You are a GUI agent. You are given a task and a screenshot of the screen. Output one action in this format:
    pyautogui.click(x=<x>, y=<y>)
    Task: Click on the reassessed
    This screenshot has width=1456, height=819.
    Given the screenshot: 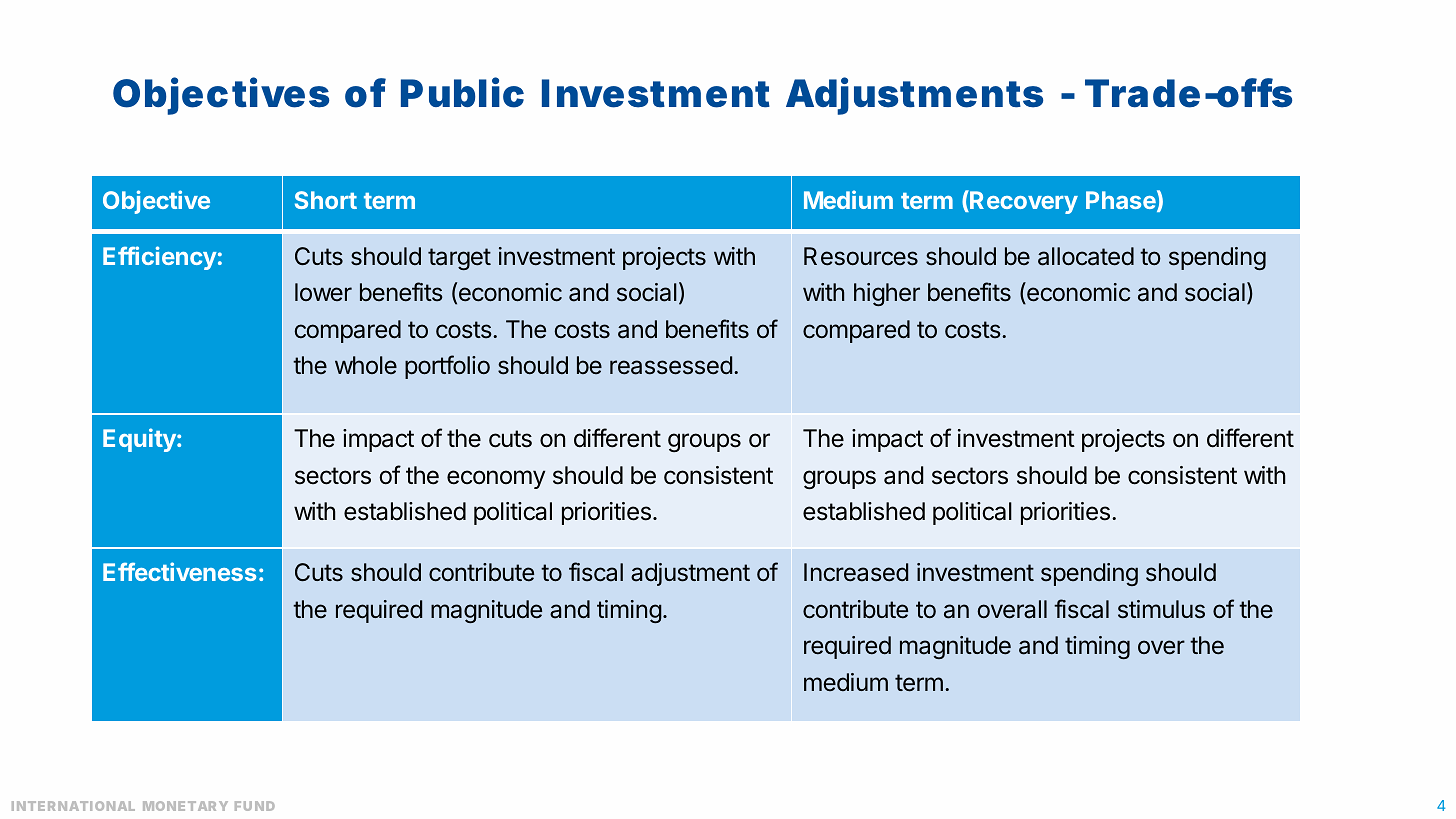 What is the action you would take?
    pyautogui.click(x=671, y=365)
